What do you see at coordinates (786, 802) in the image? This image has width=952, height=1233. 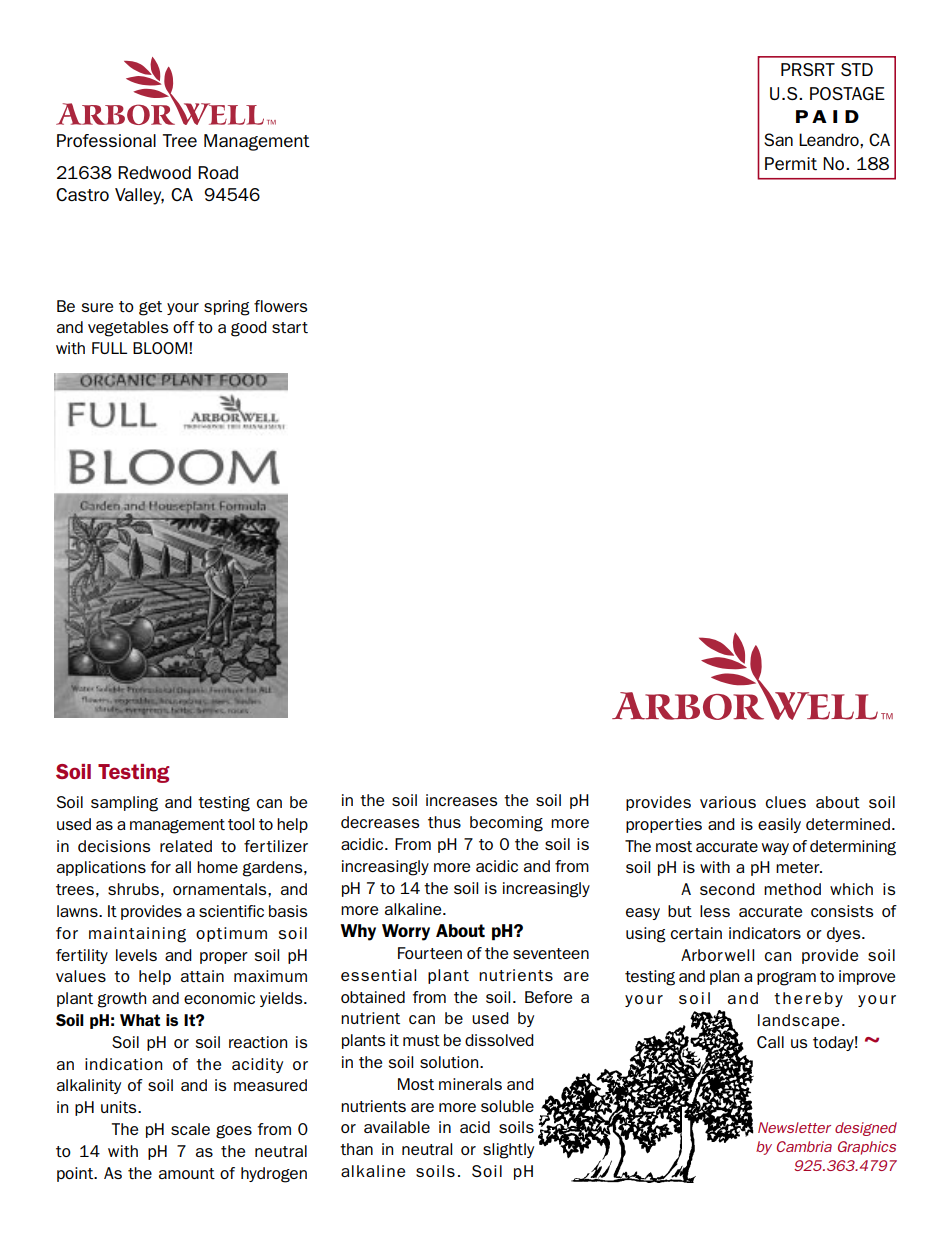 I see `clues` at bounding box center [786, 802].
